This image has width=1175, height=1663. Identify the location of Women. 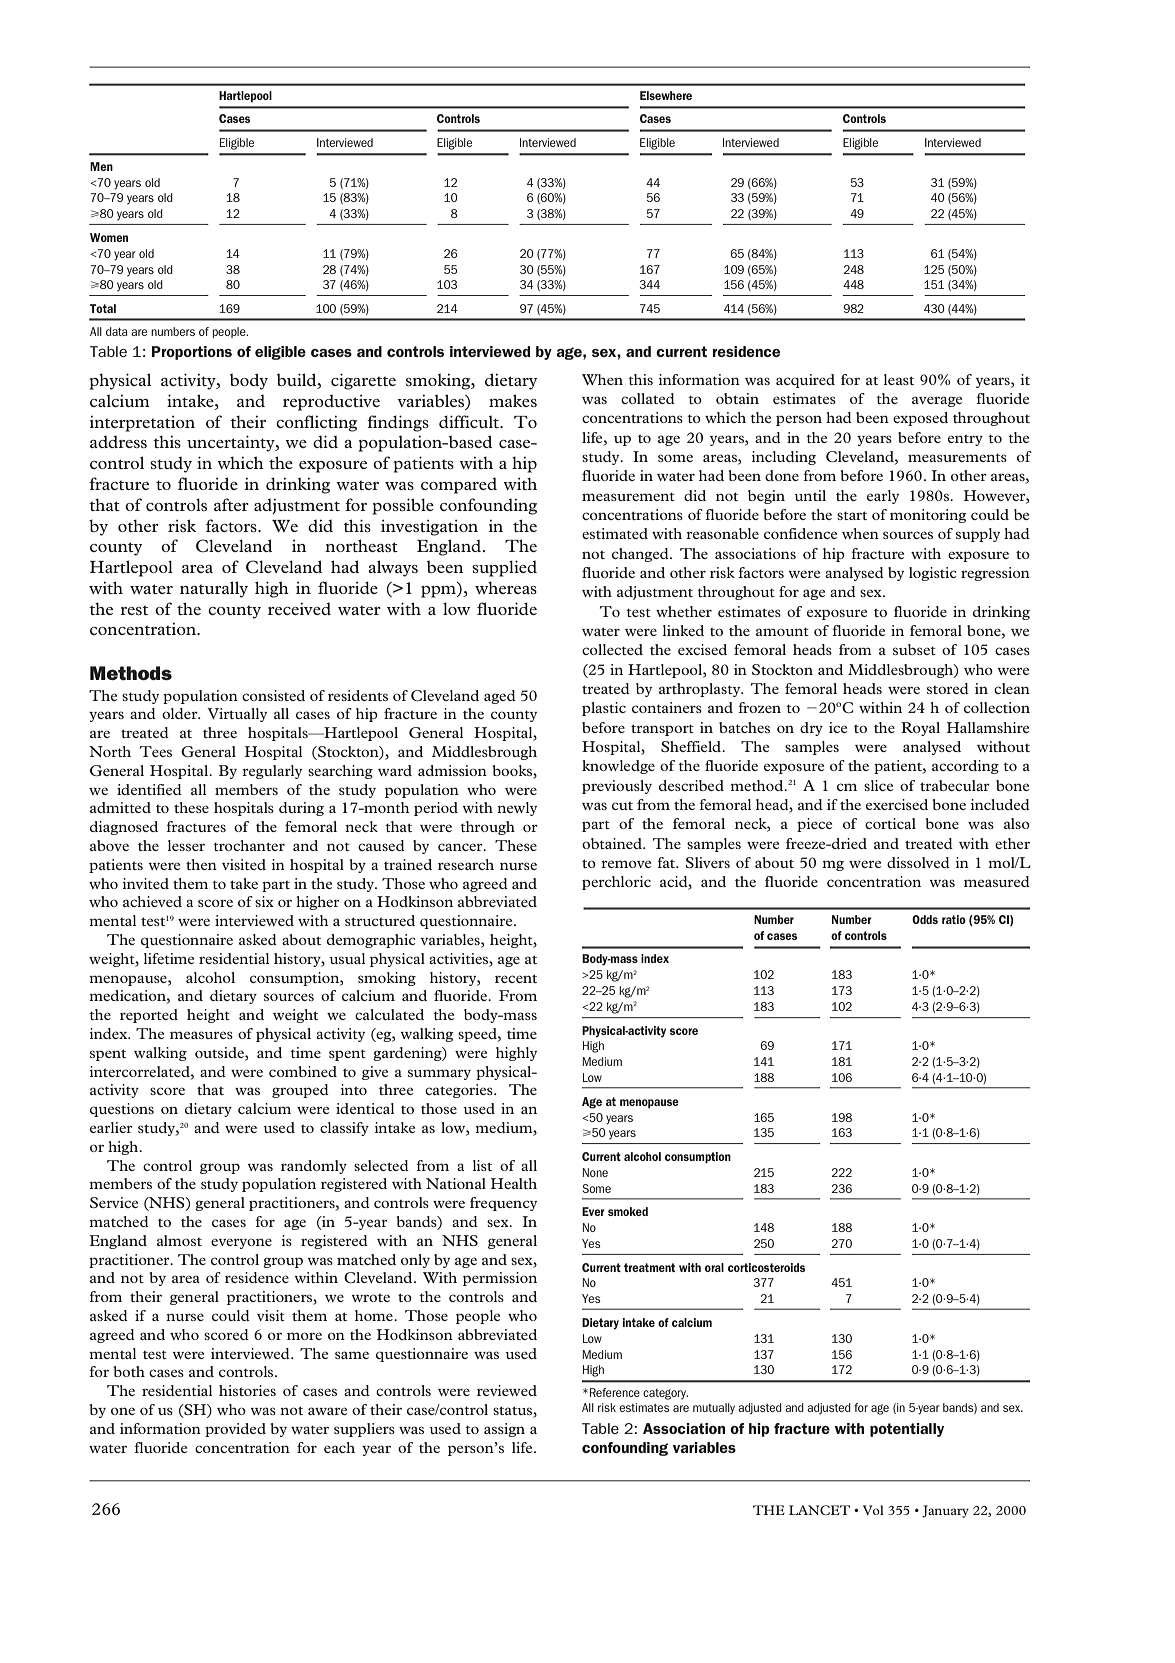
(109, 237).
